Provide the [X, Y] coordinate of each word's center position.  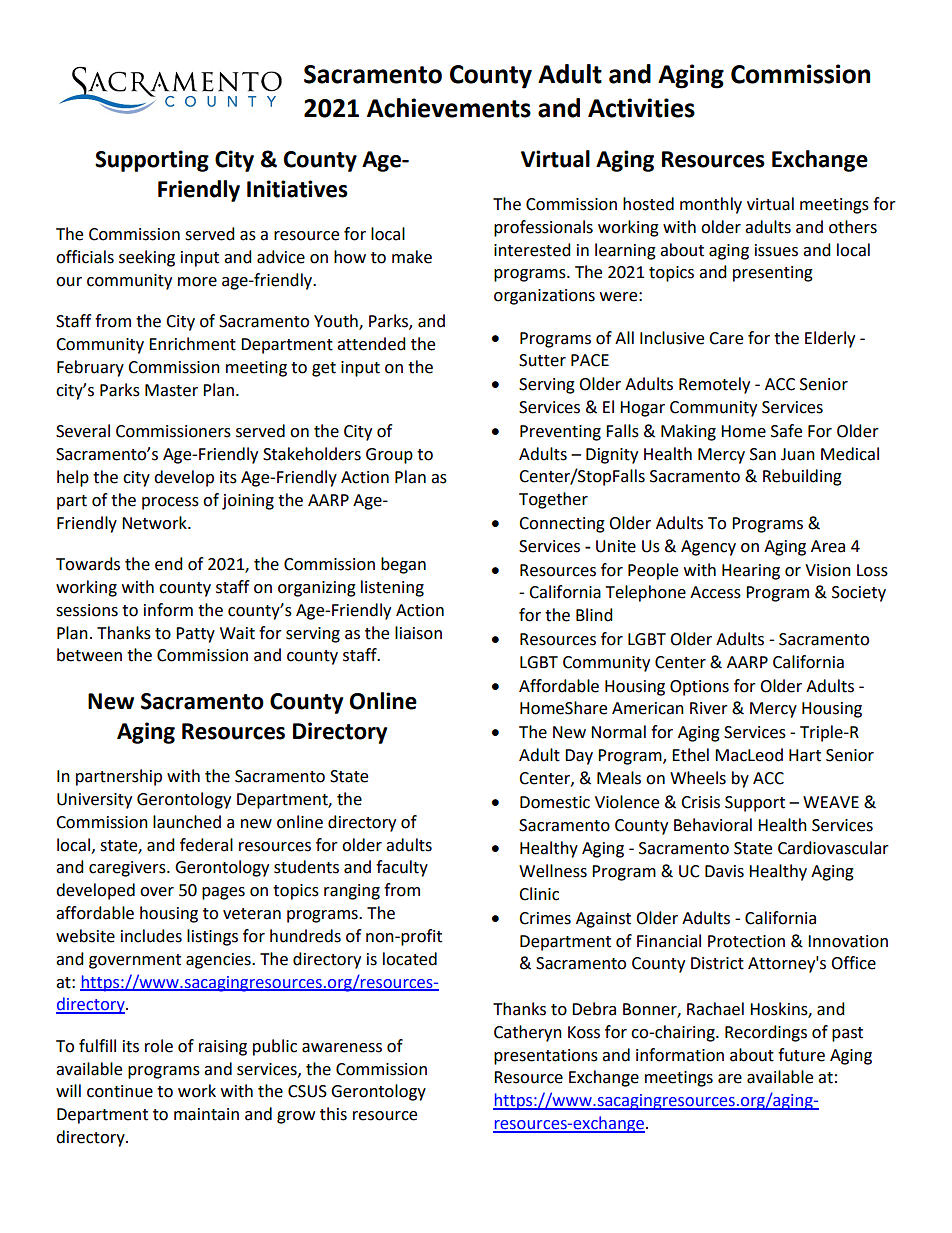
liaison [418, 633]
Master [171, 390]
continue [120, 1091]
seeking [147, 258]
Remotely [714, 385]
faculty [402, 868]
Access [715, 592]
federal [206, 845]
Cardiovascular [833, 848]
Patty [195, 635]
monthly [711, 205]
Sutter [542, 360]
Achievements [449, 108]
